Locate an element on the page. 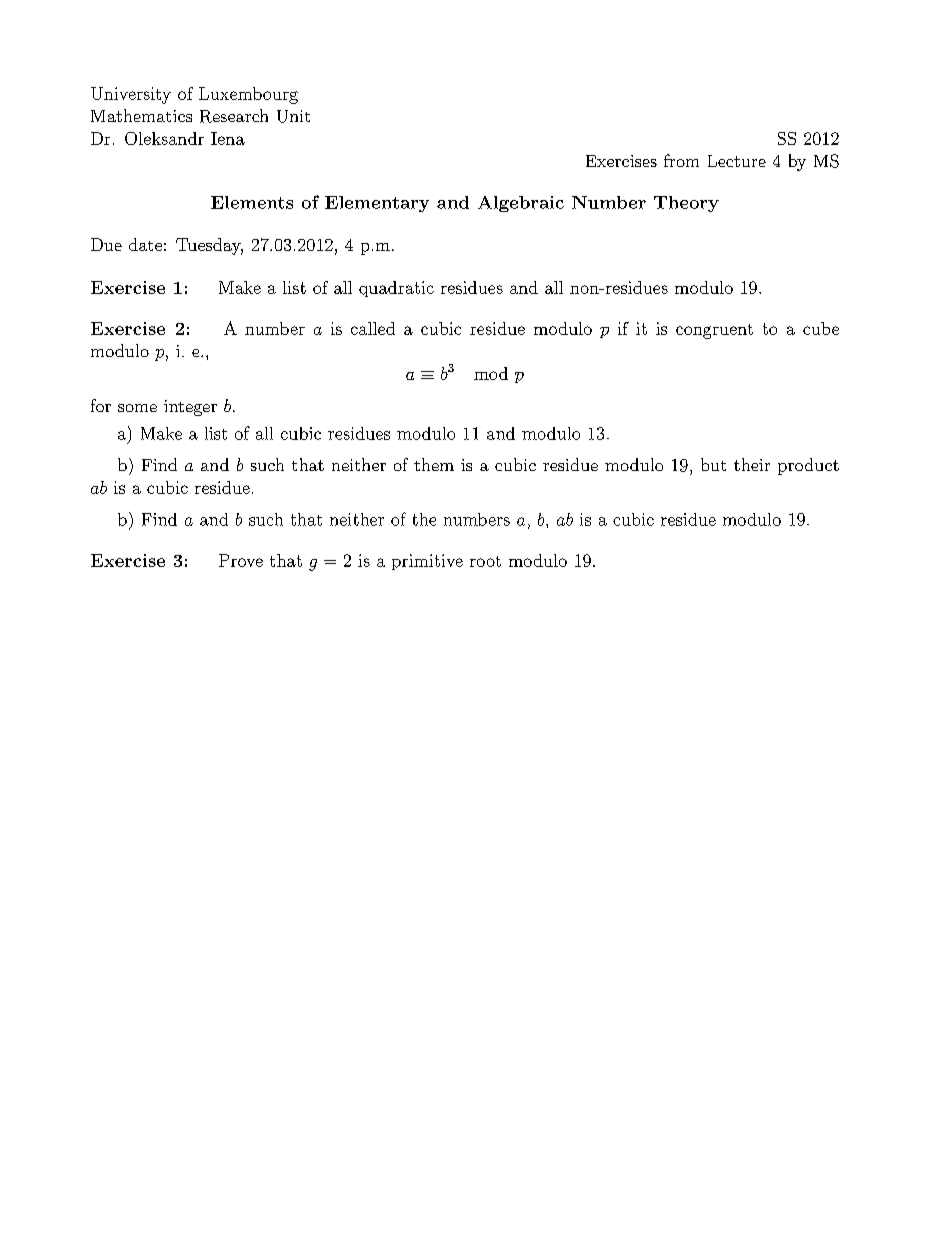 This document has width=952, height=1233. Prove is located at coordinates (241, 560).
